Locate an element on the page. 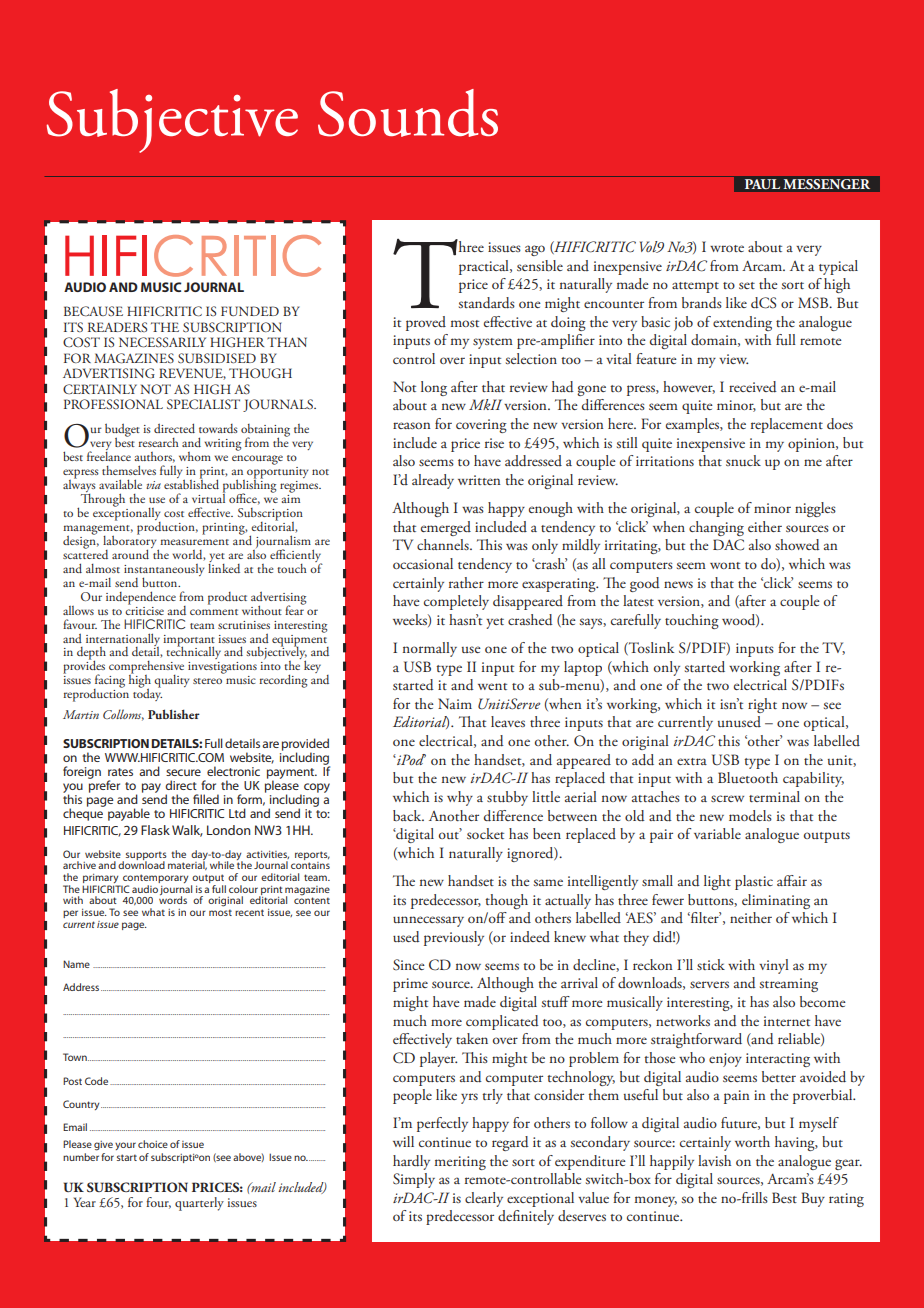 The height and width of the page is (1308, 924). comprehensive is located at coordinates (146, 668).
